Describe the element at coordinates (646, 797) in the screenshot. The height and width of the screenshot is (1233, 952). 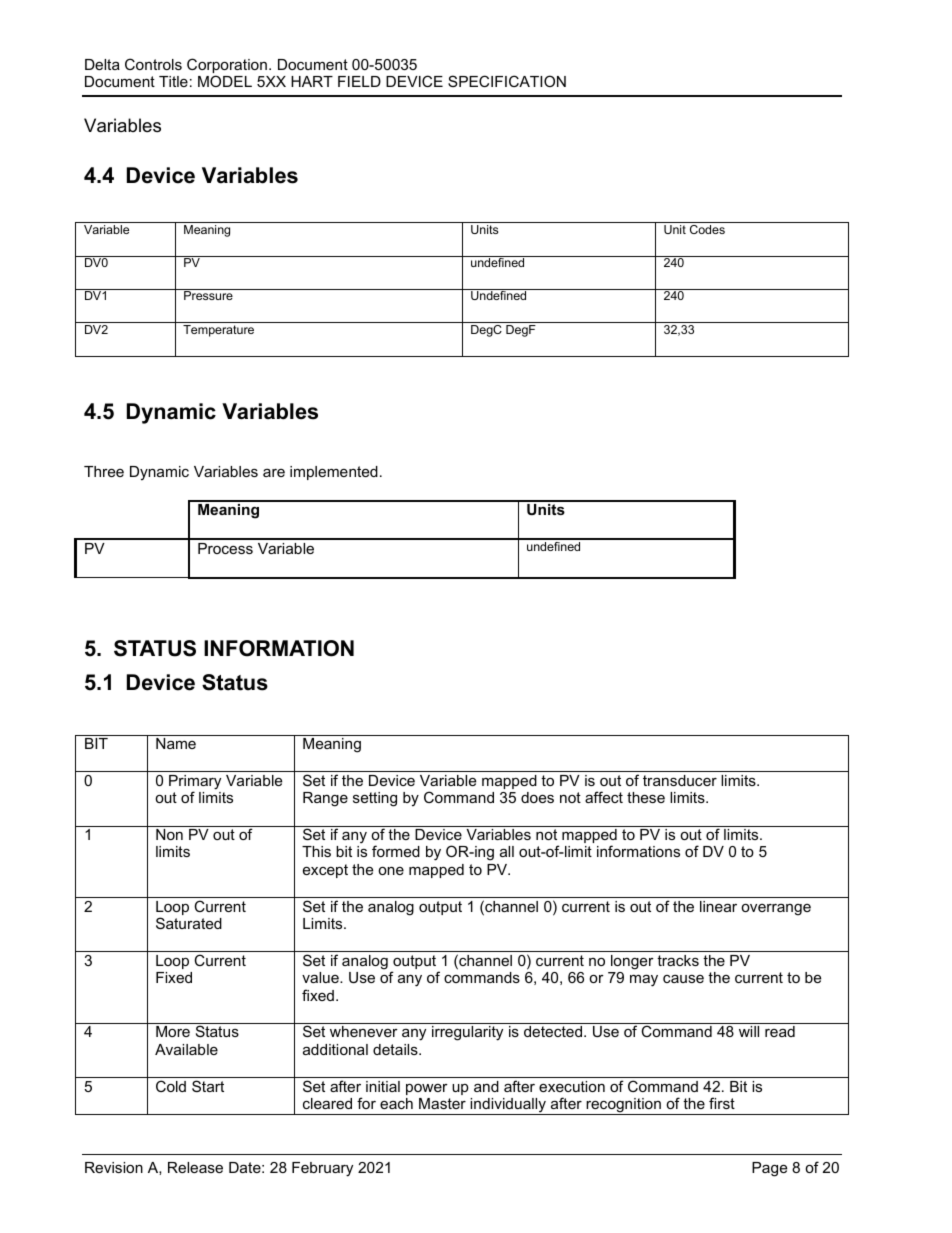
I see `these` at that location.
